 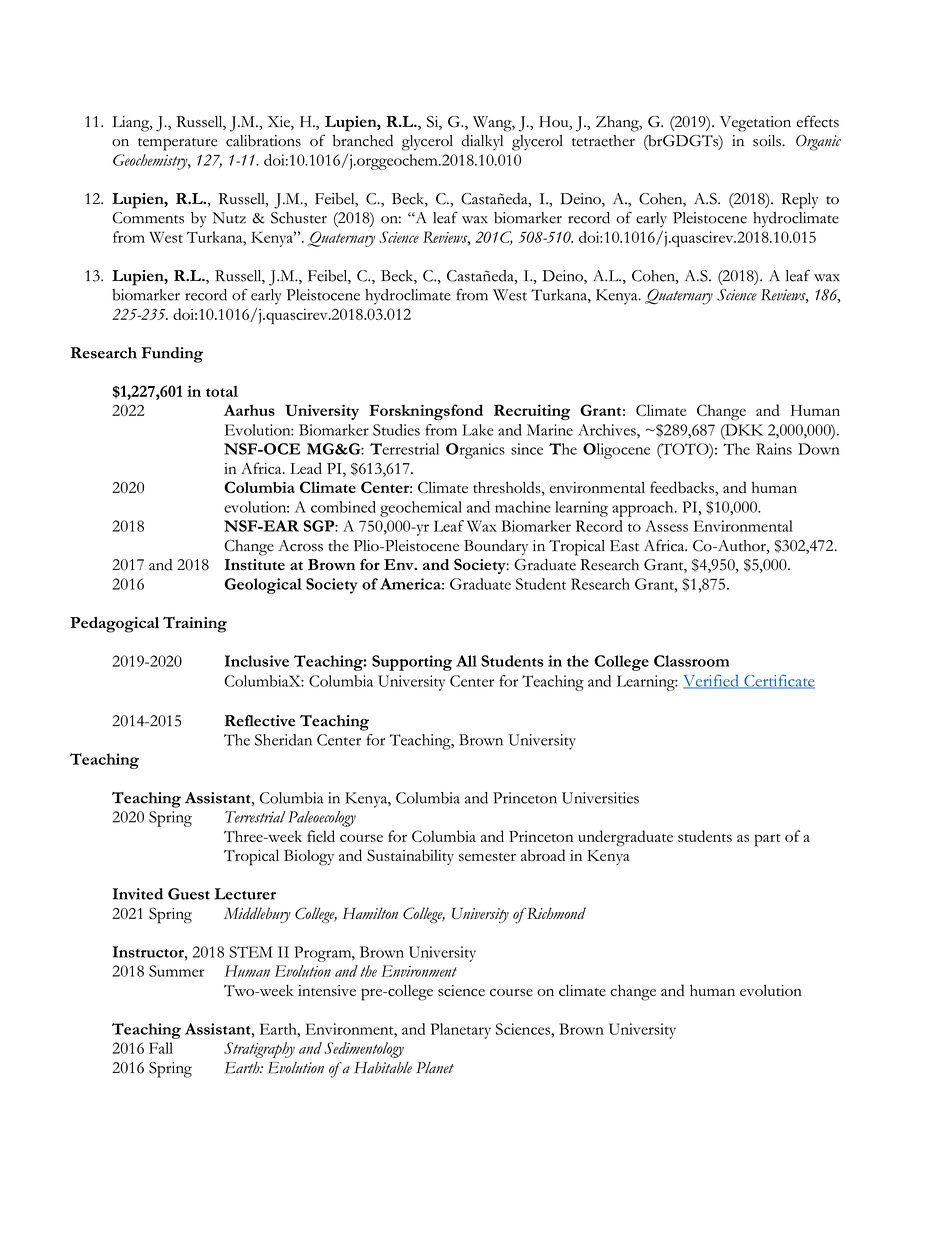 I want to click on Habitable, so click(x=383, y=1068).
